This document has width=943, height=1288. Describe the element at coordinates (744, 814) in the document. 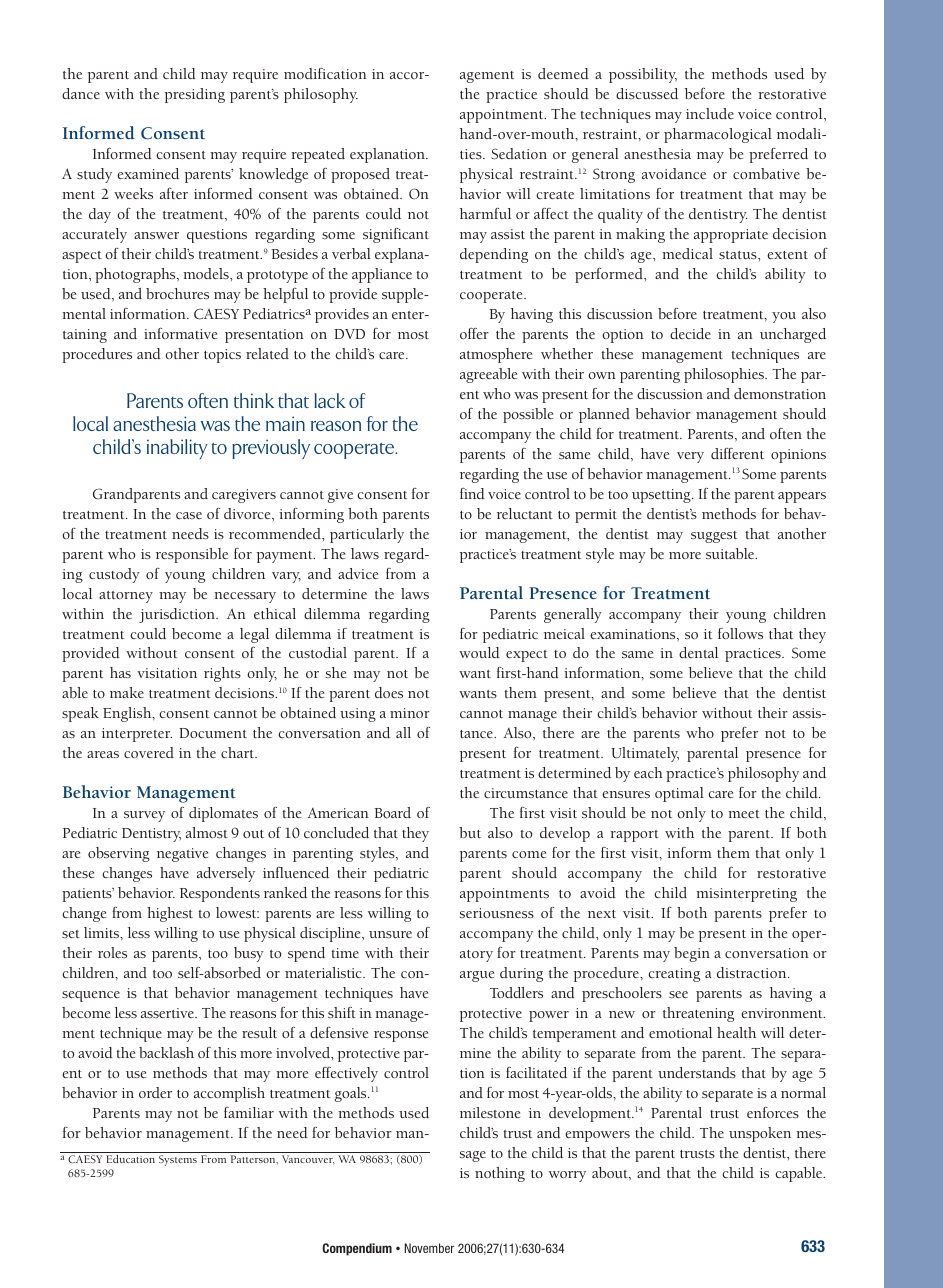

I see `meet` at that location.
